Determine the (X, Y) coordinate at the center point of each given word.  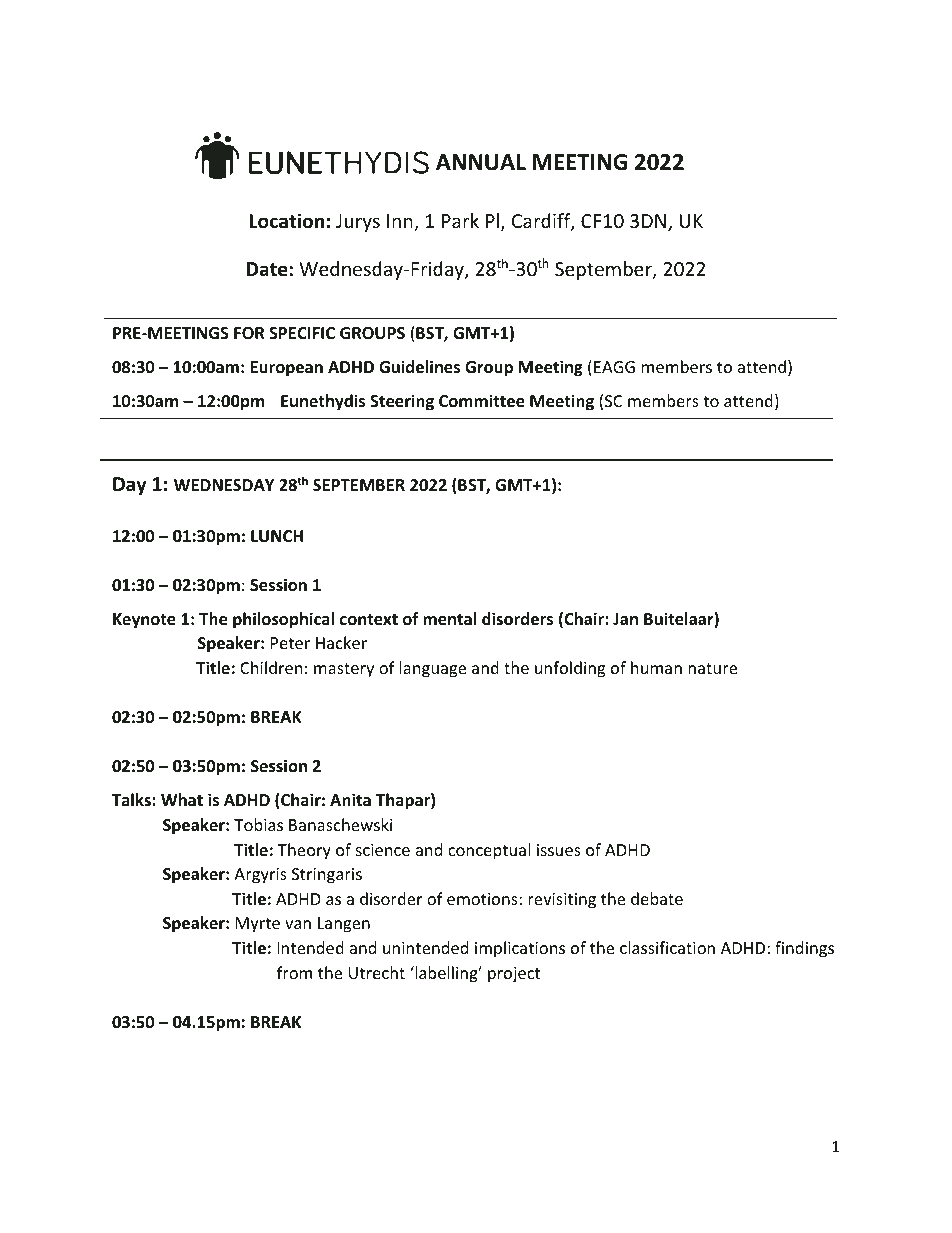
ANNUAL (481, 162)
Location (286, 221)
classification (667, 947)
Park (460, 220)
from (294, 972)
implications (520, 949)
